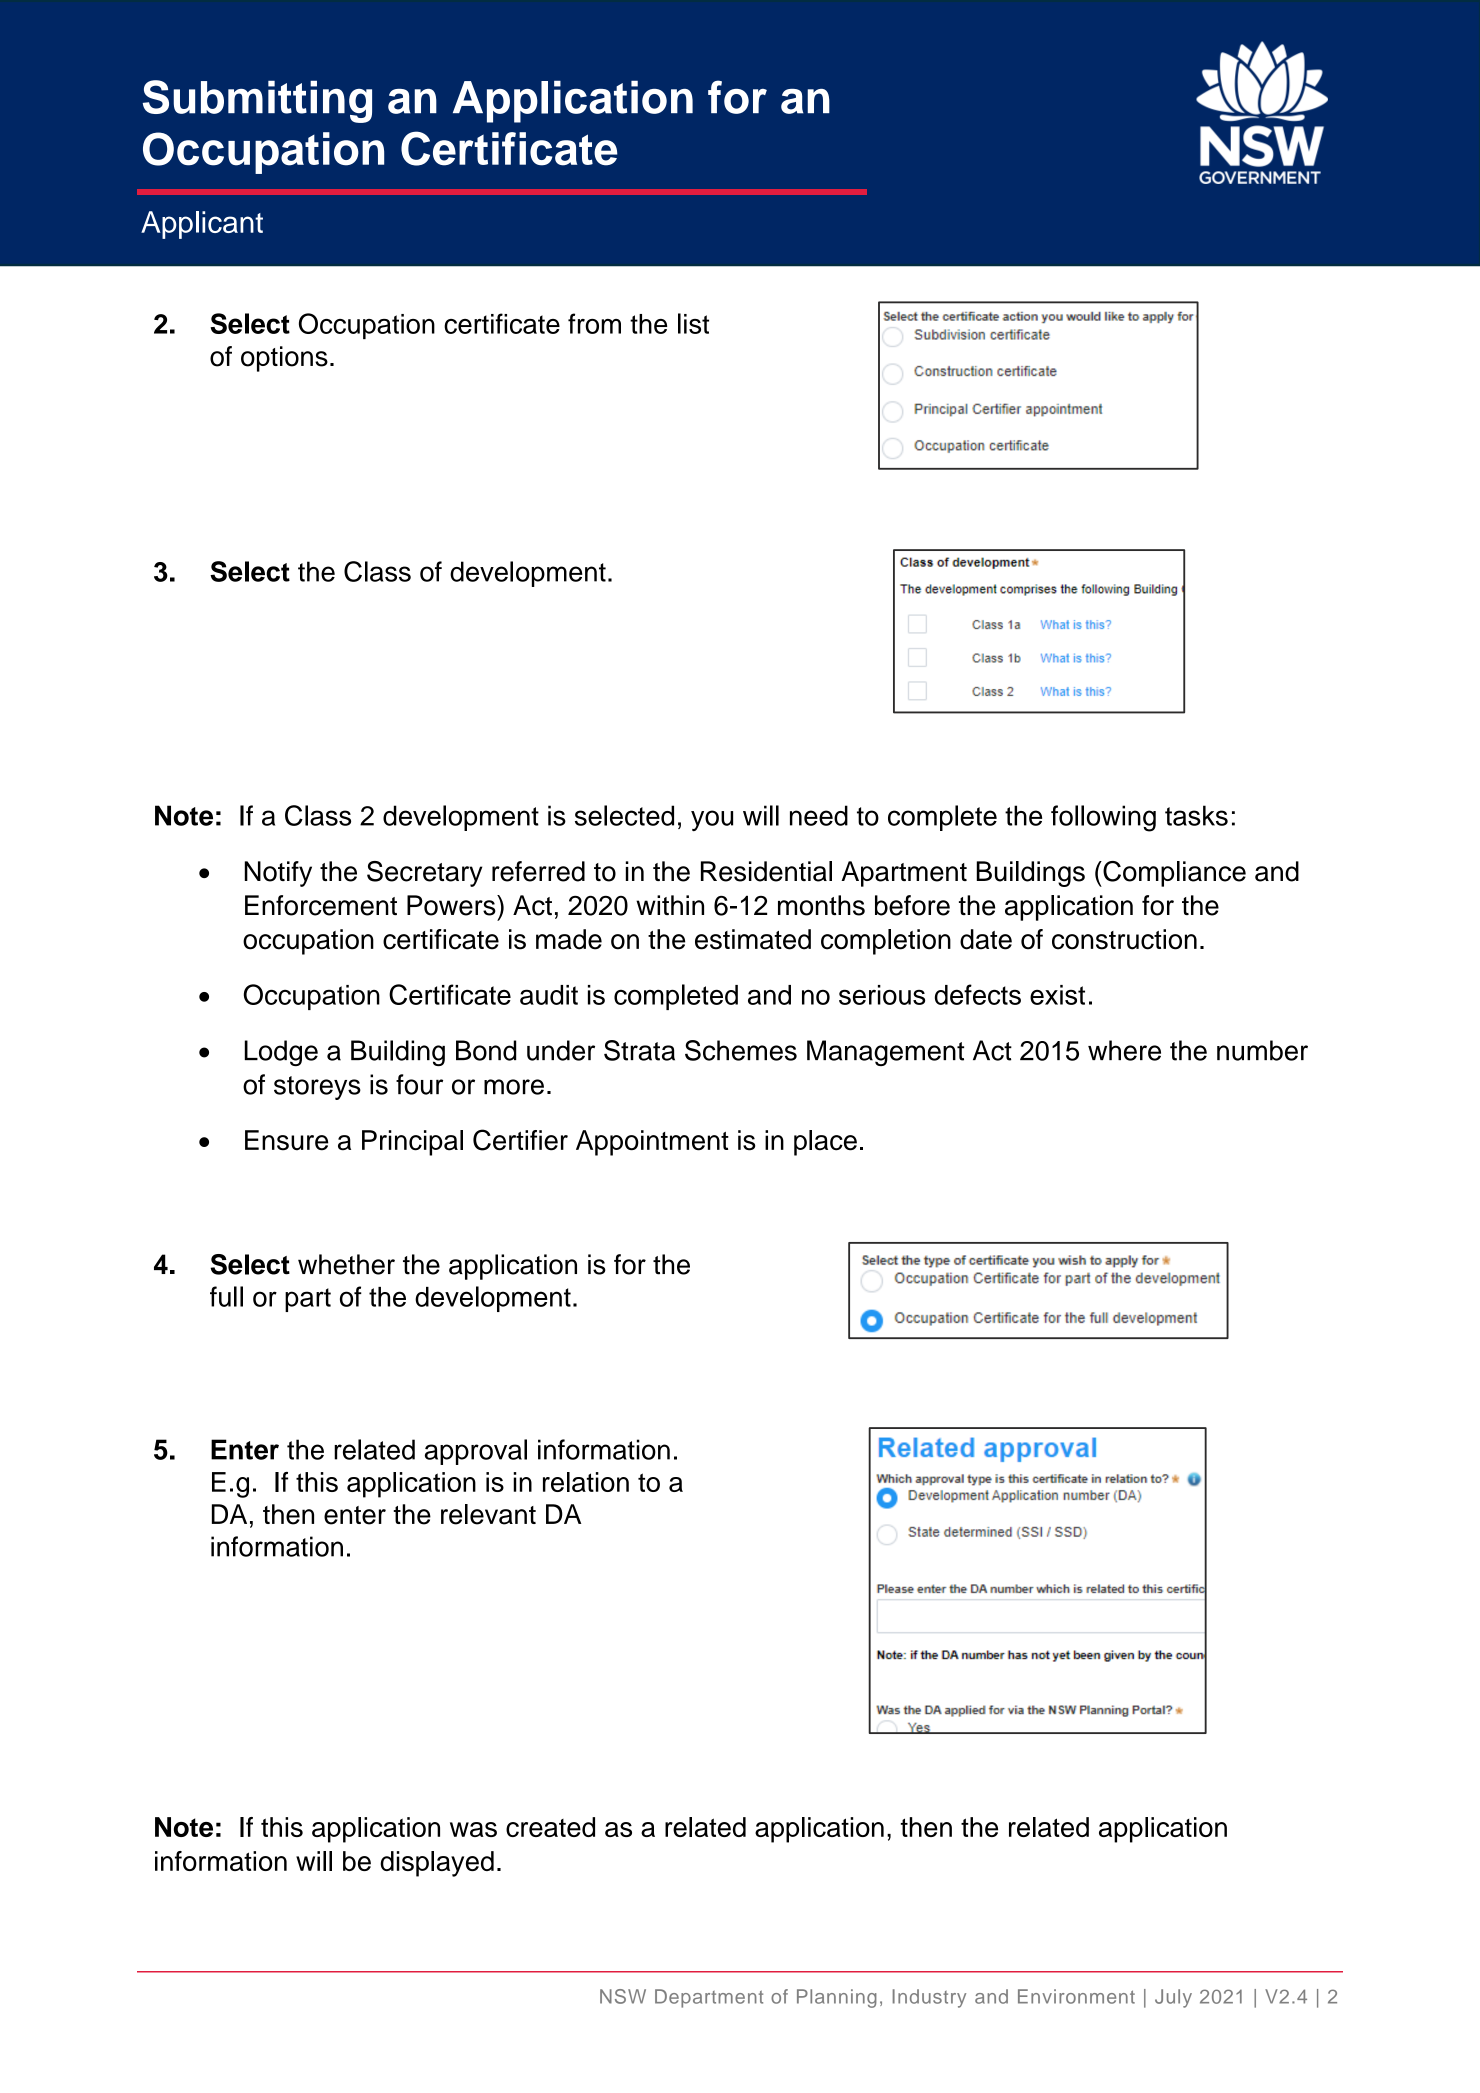  Describe the element at coordinates (693, 323) in the screenshot. I see `list` at that location.
